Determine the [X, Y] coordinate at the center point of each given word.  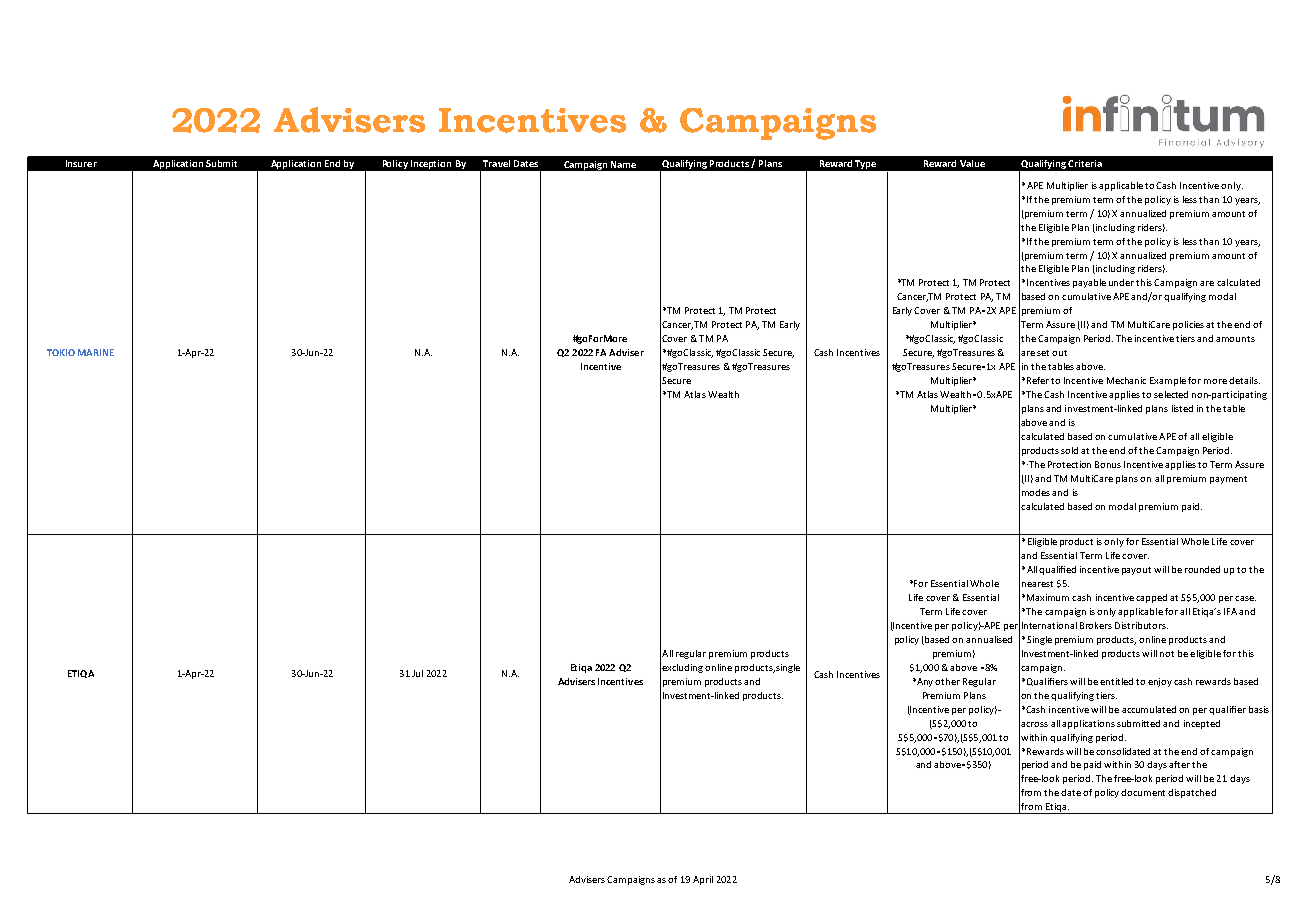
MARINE [96, 352]
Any [925, 682]
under [1121, 282]
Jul [417, 673]
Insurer [81, 163]
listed [1182, 408]
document [1143, 792]
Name [623, 164]
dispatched [1192, 793]
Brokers [1096, 625]
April [703, 880]
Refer [1038, 380]
